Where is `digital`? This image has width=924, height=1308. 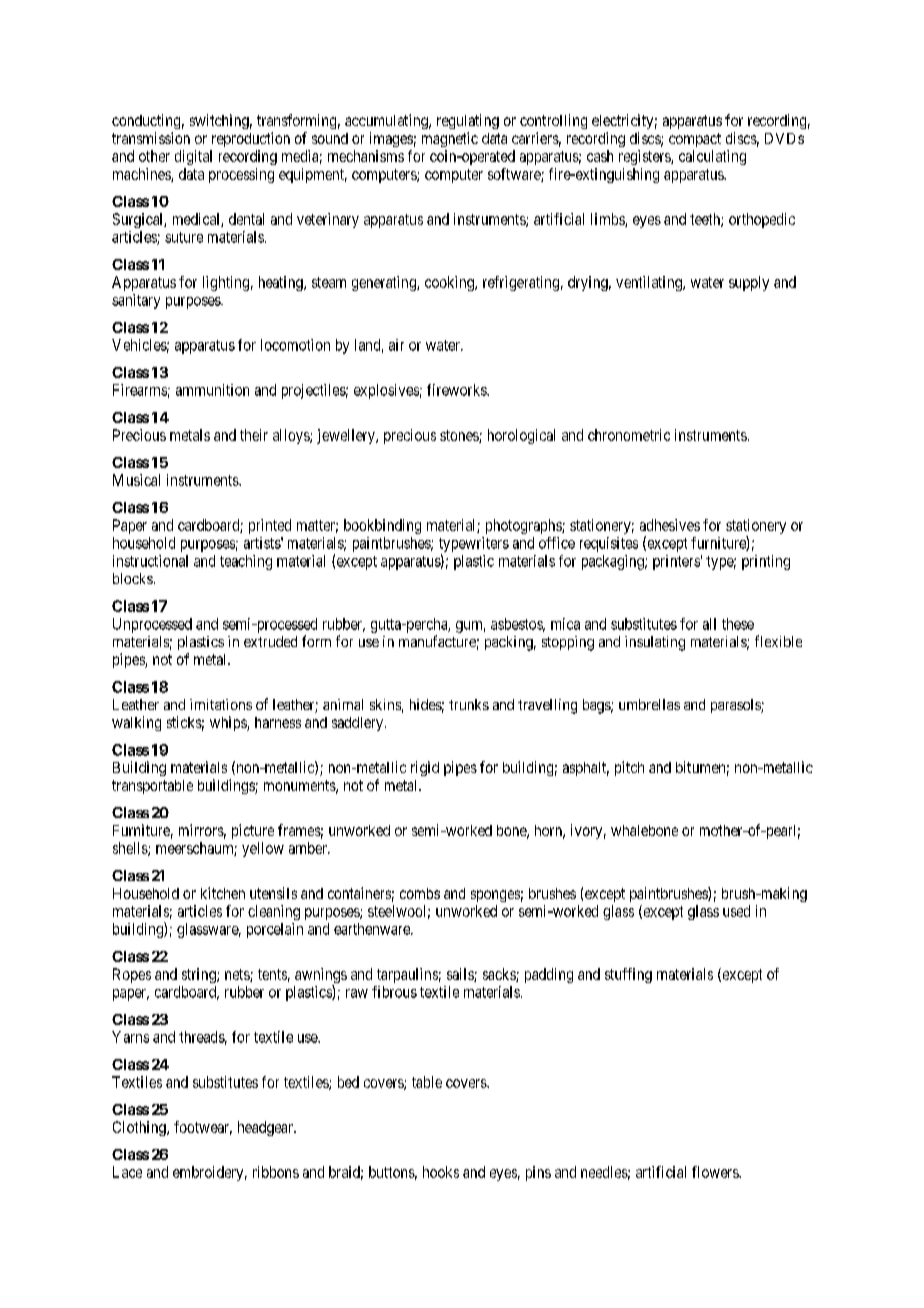
digital is located at coordinates (193, 157).
